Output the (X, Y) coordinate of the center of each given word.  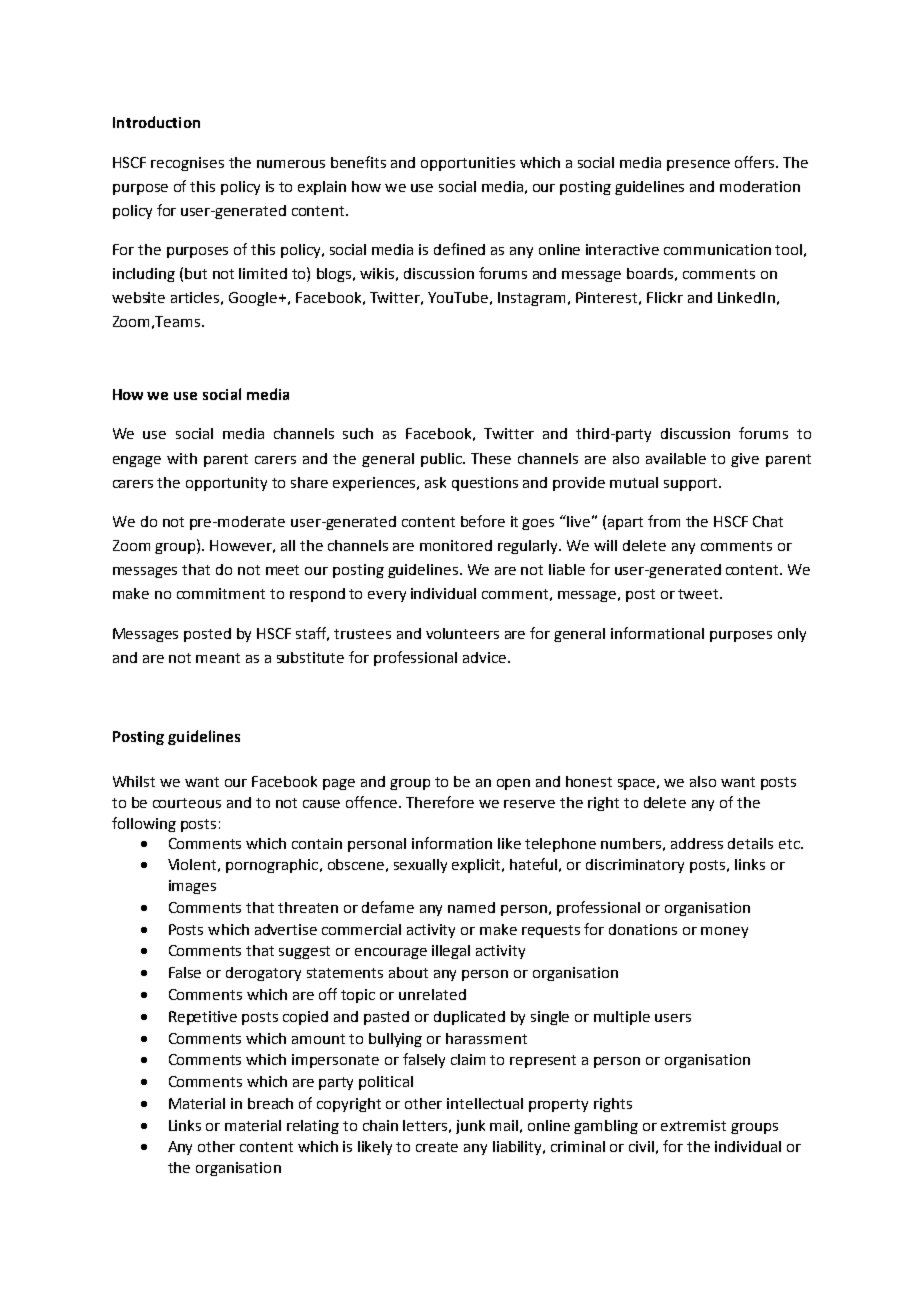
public (442, 460)
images (192, 887)
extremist (693, 1125)
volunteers (462, 633)
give (745, 460)
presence (698, 165)
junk (470, 1127)
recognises (187, 164)
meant (218, 658)
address (697, 843)
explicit (478, 866)
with (182, 458)
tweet (699, 594)
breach (270, 1103)
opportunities (468, 164)
